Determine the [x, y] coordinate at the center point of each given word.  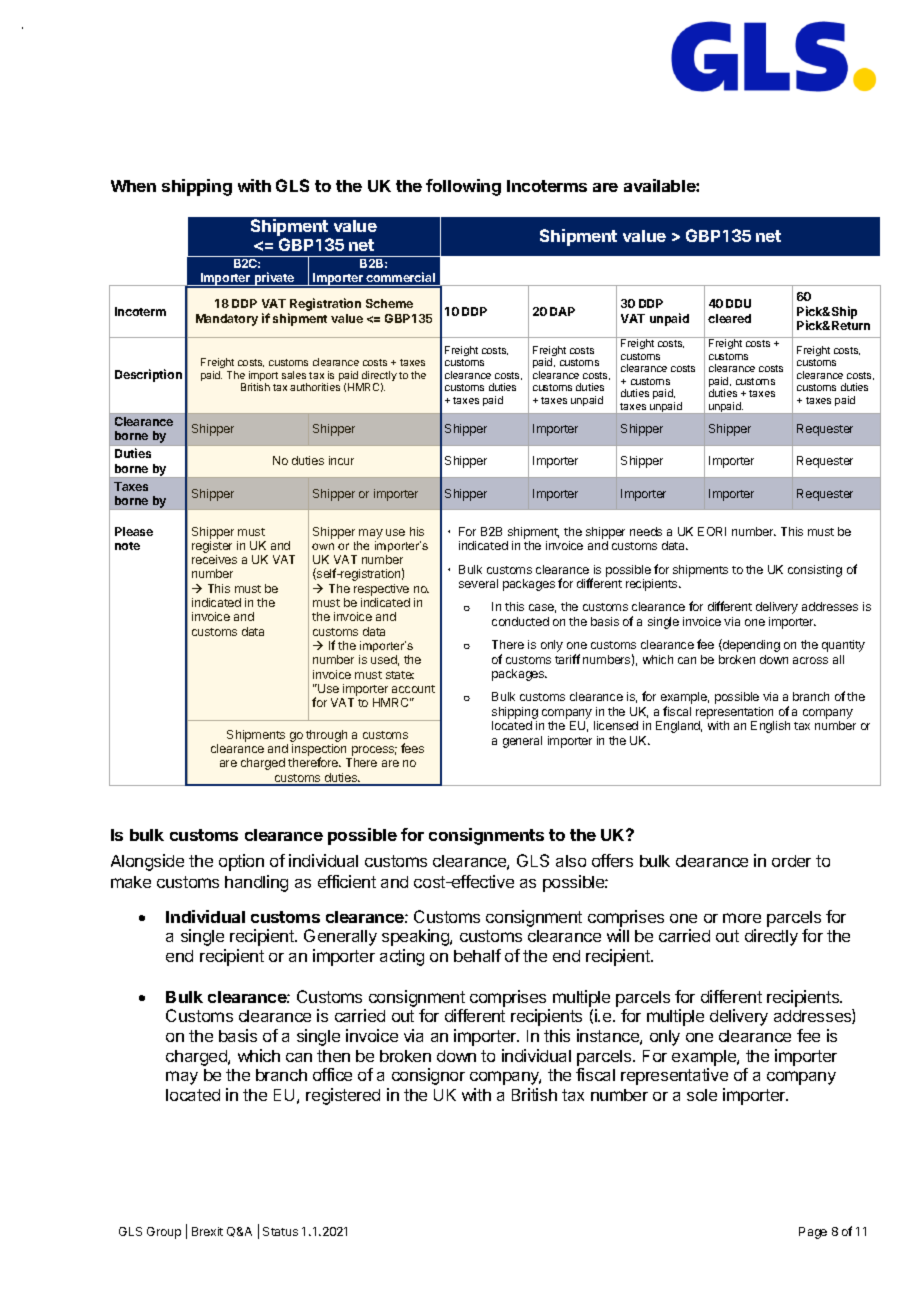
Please [134, 531]
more [742, 918]
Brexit [207, 1231]
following [463, 187]
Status [280, 1231]
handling [256, 883]
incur [341, 460]
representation [734, 713]
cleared [729, 318]
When [133, 186]
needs [646, 531]
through [326, 737]
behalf [477, 955]
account [413, 689]
